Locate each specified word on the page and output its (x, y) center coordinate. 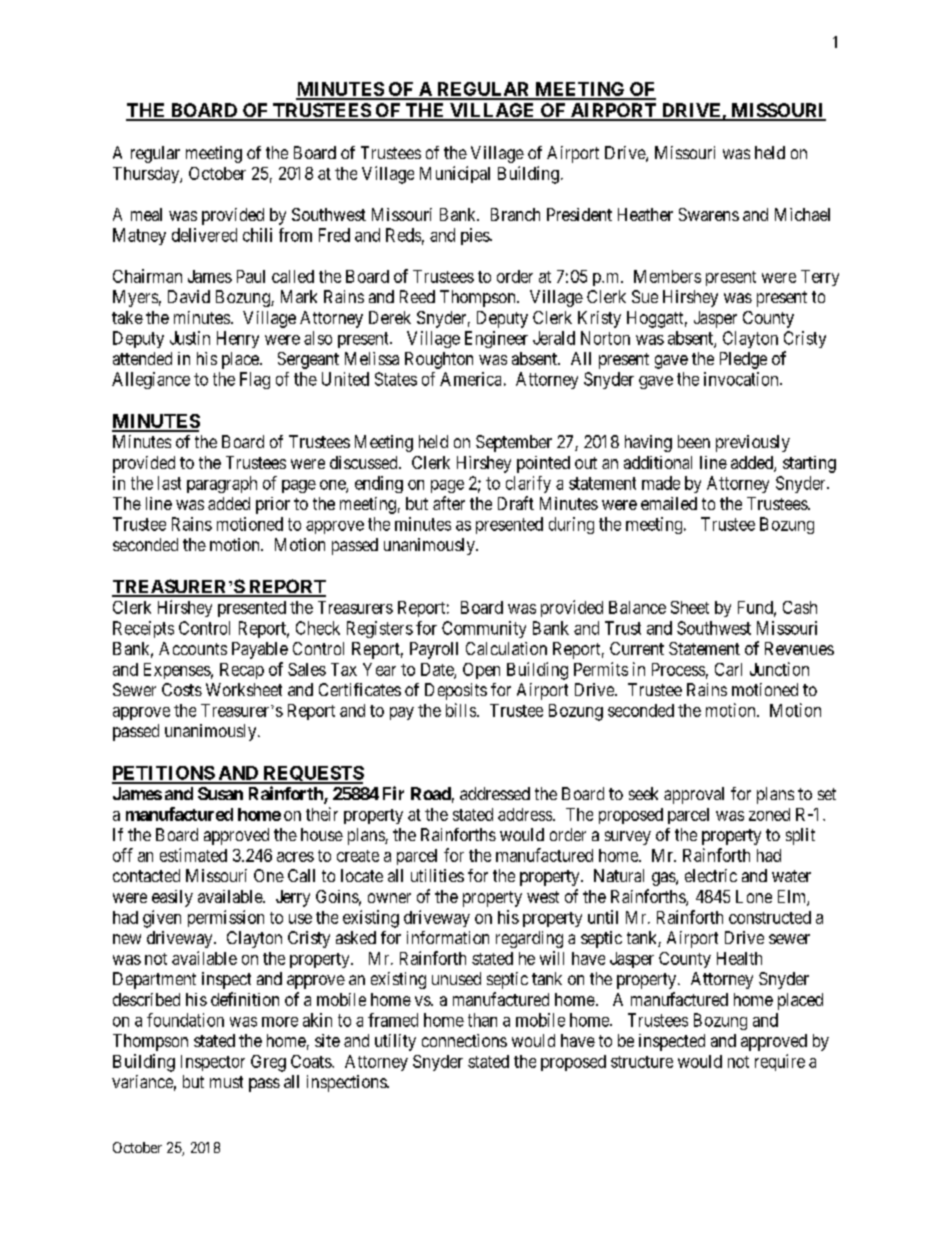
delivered (204, 235)
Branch (515, 214)
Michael (802, 214)
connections (464, 1040)
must (226, 1082)
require (780, 1062)
